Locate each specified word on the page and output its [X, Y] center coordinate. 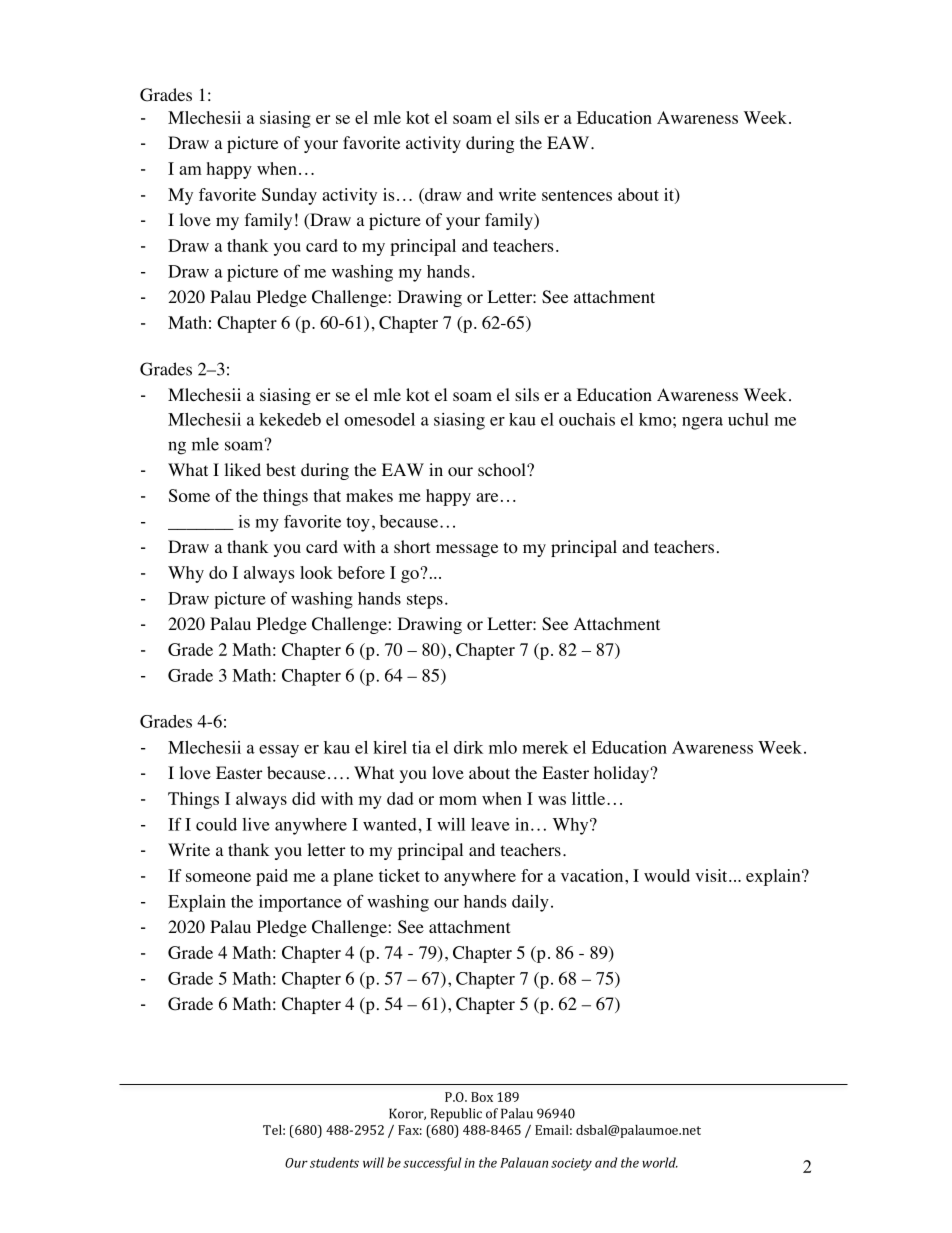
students [334, 1162]
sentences [577, 195]
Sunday [289, 196]
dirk [468, 747]
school [503, 470]
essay [279, 751]
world [660, 1162]
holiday [621, 774]
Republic [456, 1115]
